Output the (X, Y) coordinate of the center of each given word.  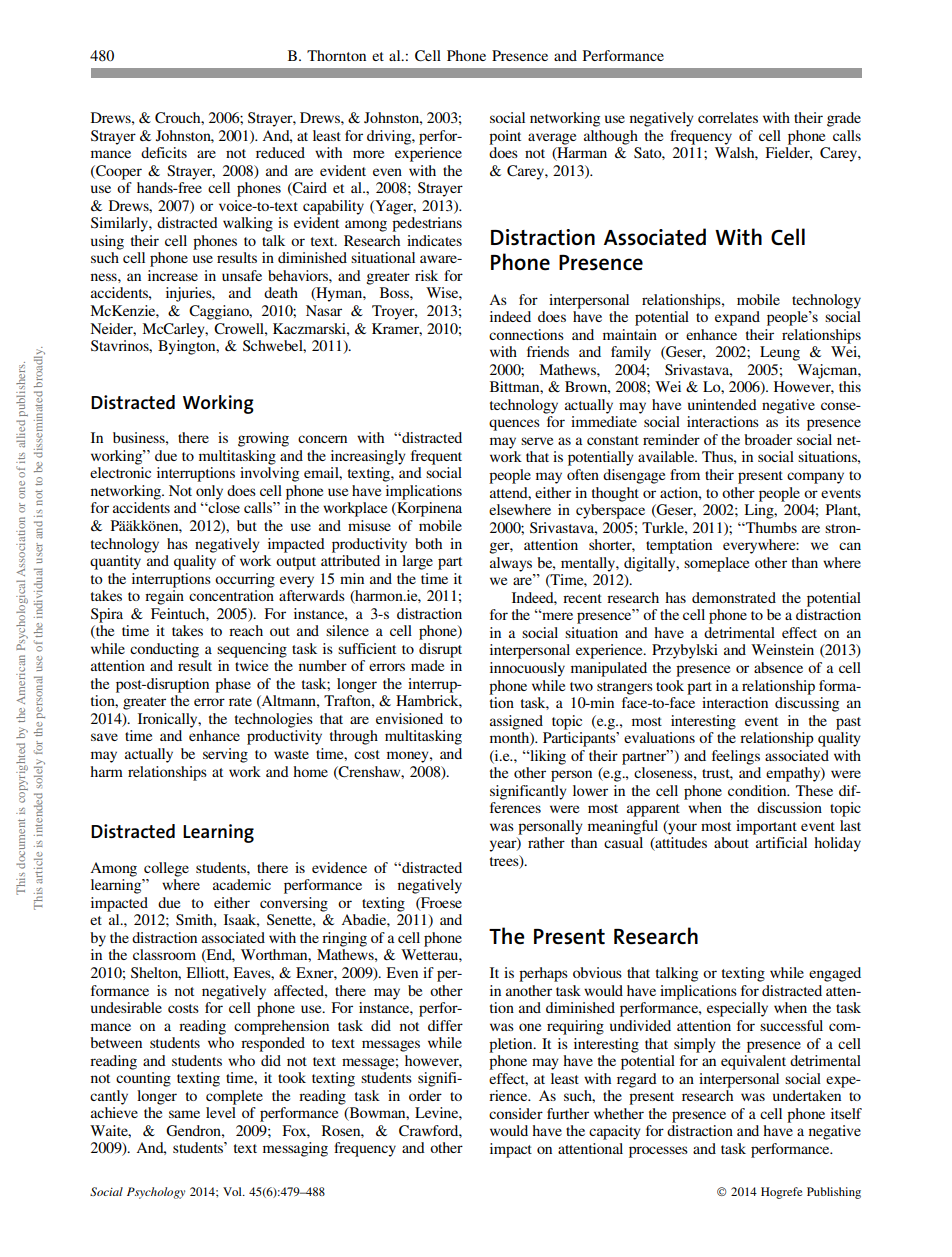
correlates (728, 117)
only (209, 492)
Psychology (156, 1193)
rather (546, 842)
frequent (436, 457)
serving (225, 755)
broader (768, 439)
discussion (789, 807)
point (505, 137)
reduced (280, 152)
